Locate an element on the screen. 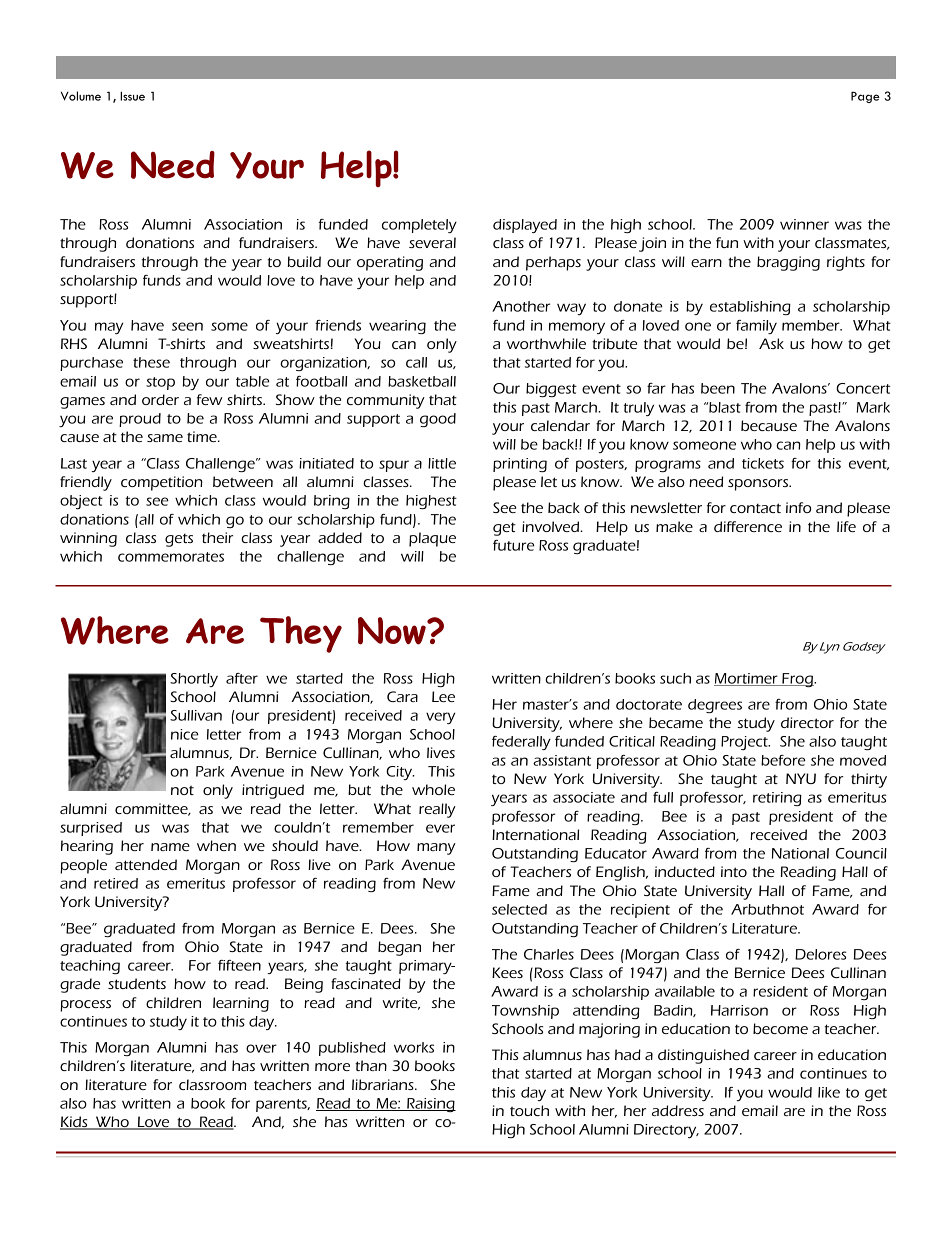 The width and height of the screenshot is (952, 1233). displayed is located at coordinates (525, 226).
